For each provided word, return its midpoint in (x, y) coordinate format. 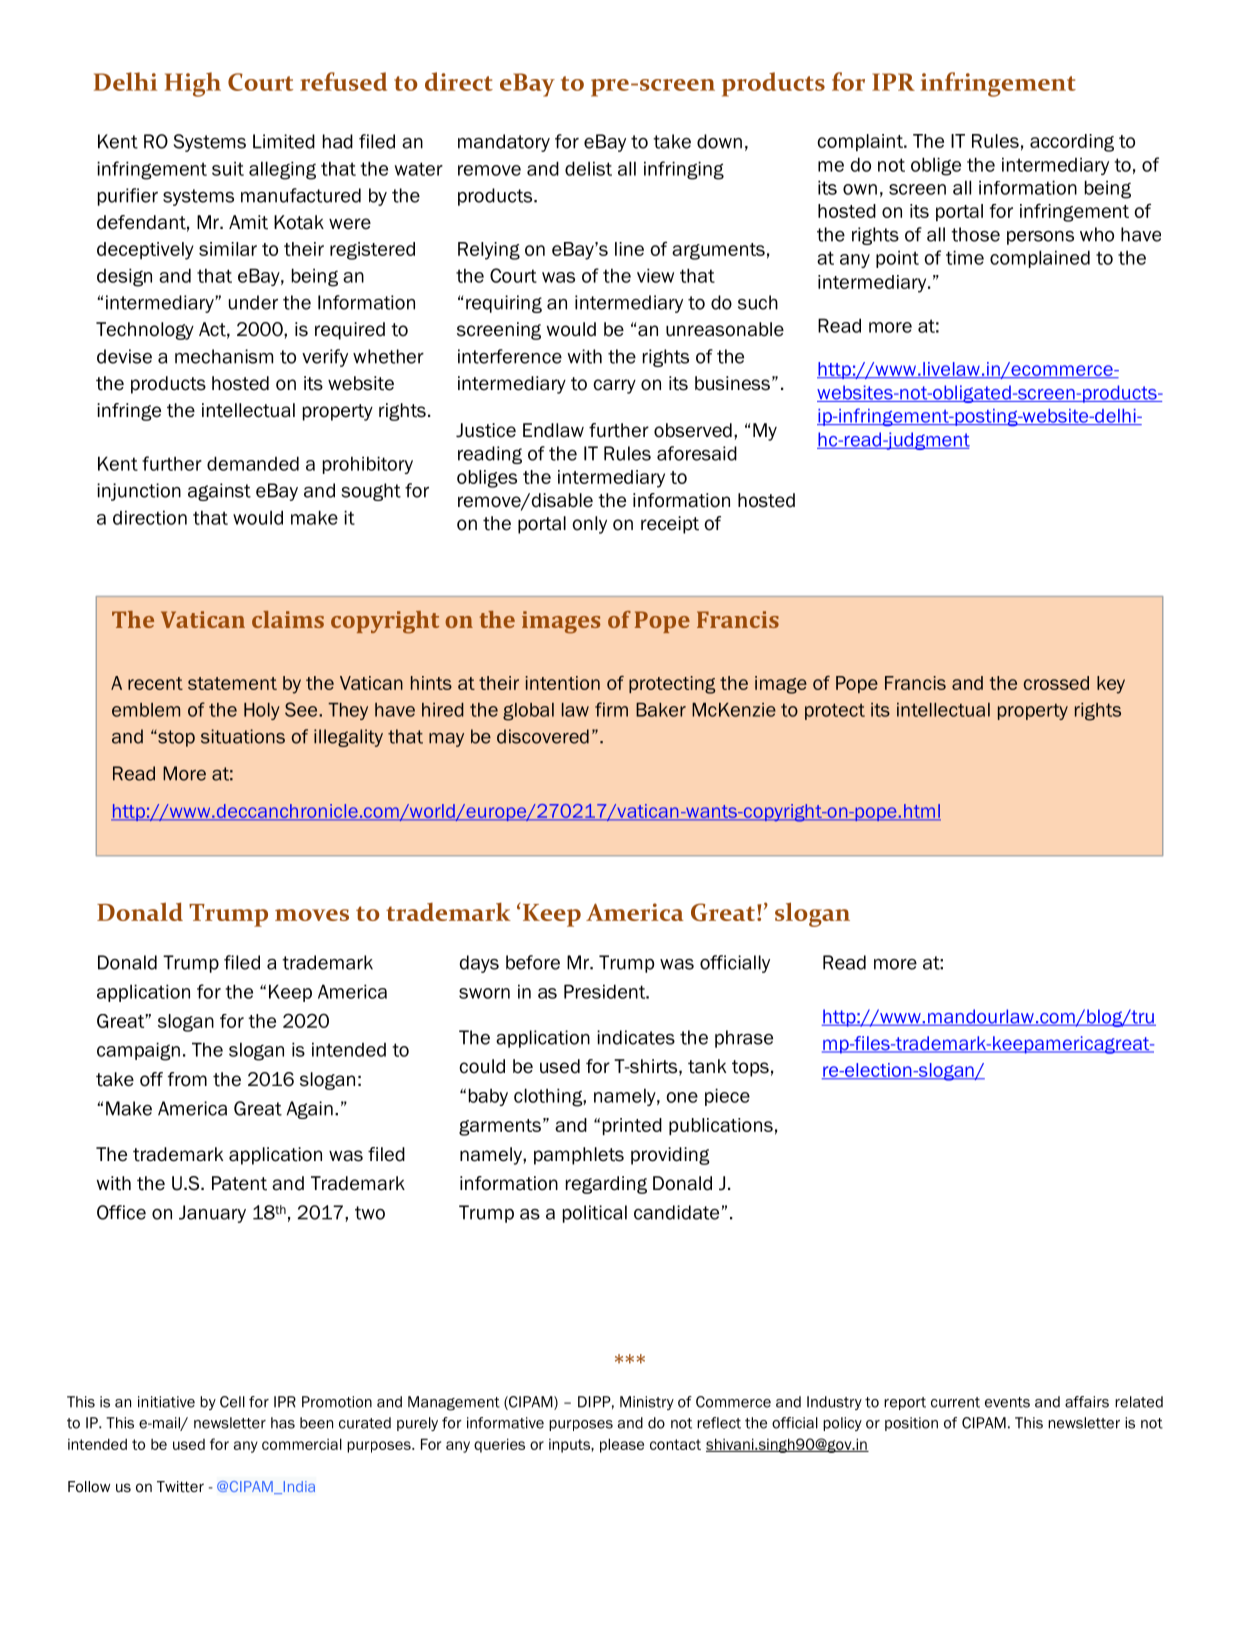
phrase (744, 1039)
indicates (636, 1037)
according (1072, 143)
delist (588, 168)
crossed (1056, 683)
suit (228, 168)
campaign (138, 1051)
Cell (232, 1402)
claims (288, 619)
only (590, 525)
